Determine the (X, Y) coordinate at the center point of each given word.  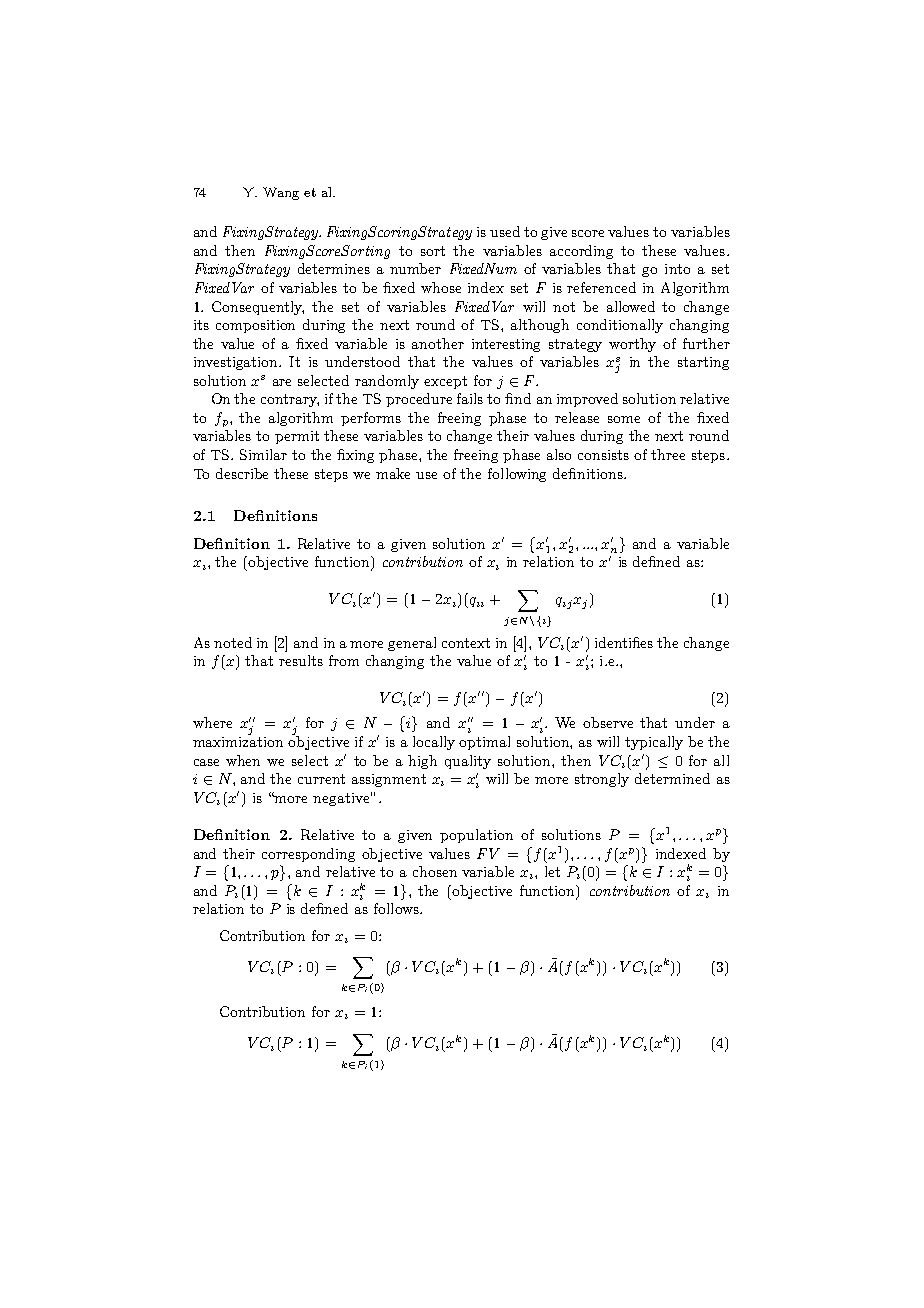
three (668, 454)
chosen (435, 871)
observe (608, 722)
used (505, 231)
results (301, 660)
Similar (263, 454)
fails (470, 398)
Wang (281, 193)
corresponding (308, 855)
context (466, 643)
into (677, 269)
